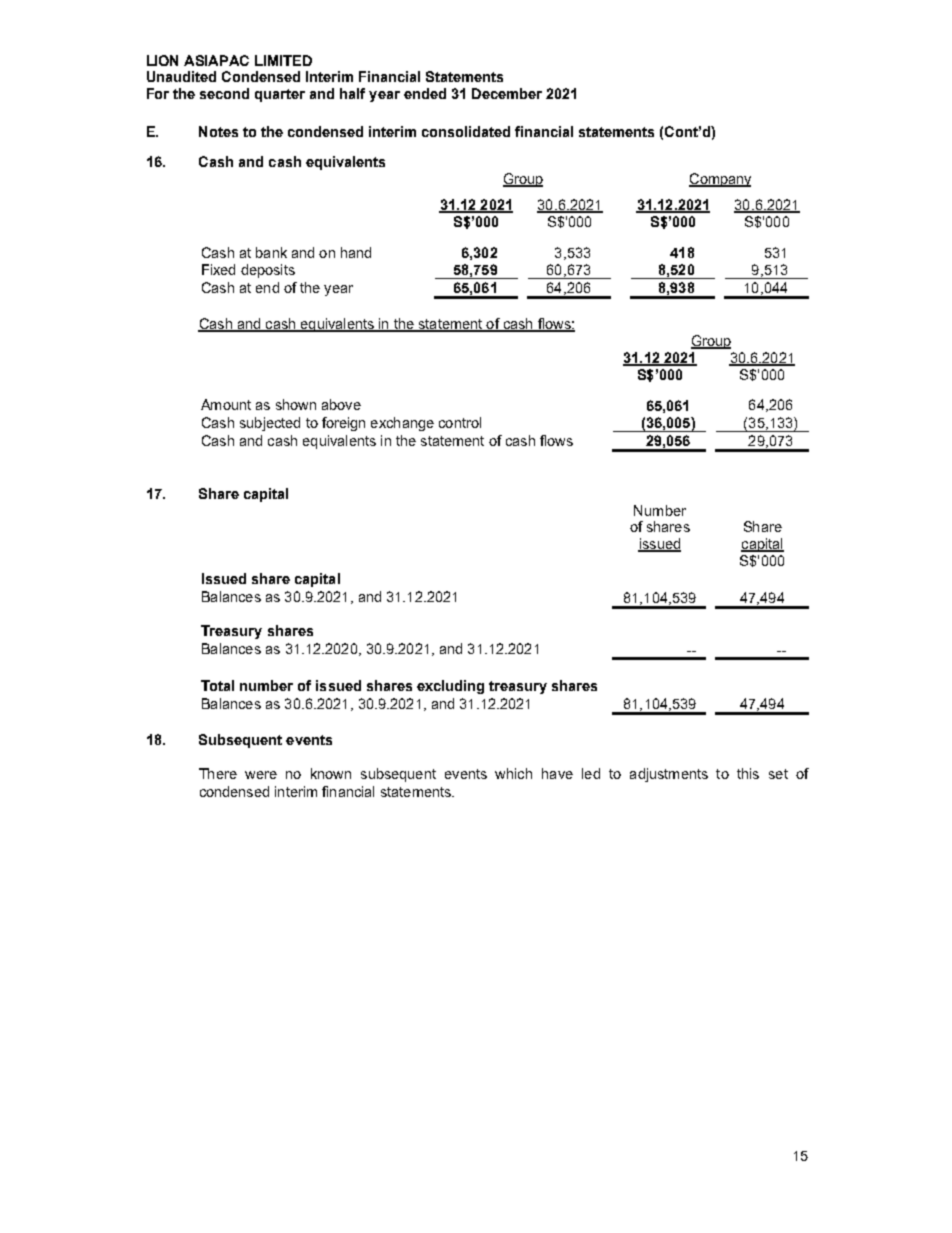 The image size is (952, 1233). Describe the element at coordinates (748, 773) in the screenshot. I see `this` at that location.
